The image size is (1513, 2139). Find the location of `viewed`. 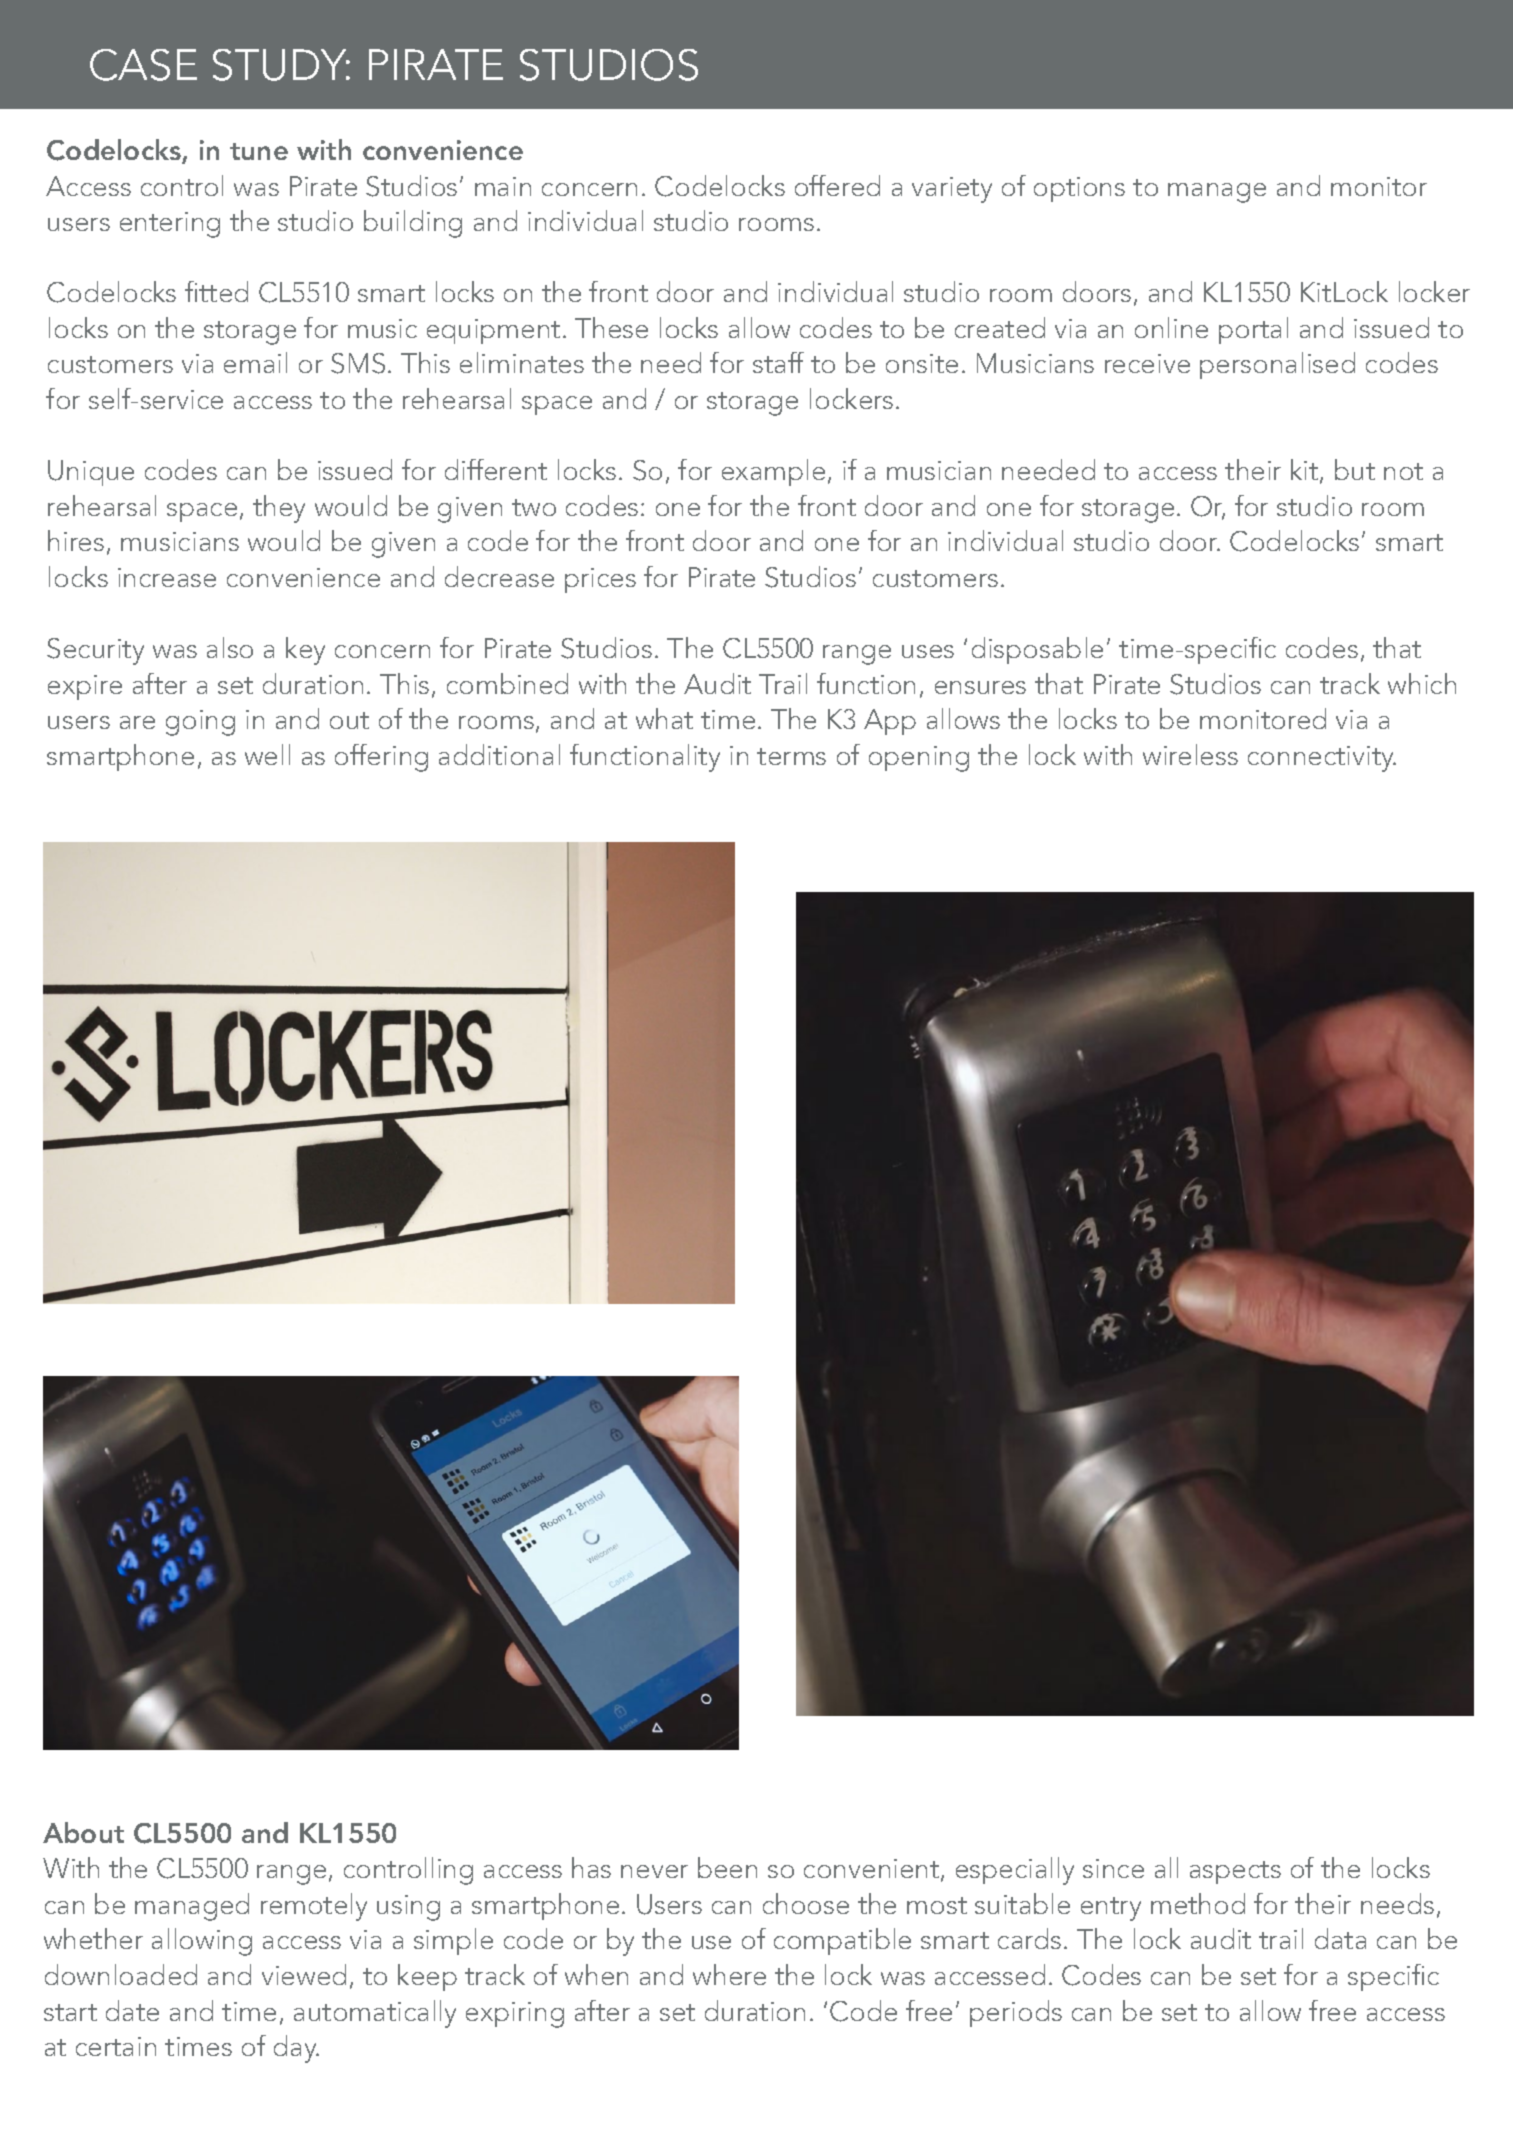

viewed is located at coordinates (304, 1974).
